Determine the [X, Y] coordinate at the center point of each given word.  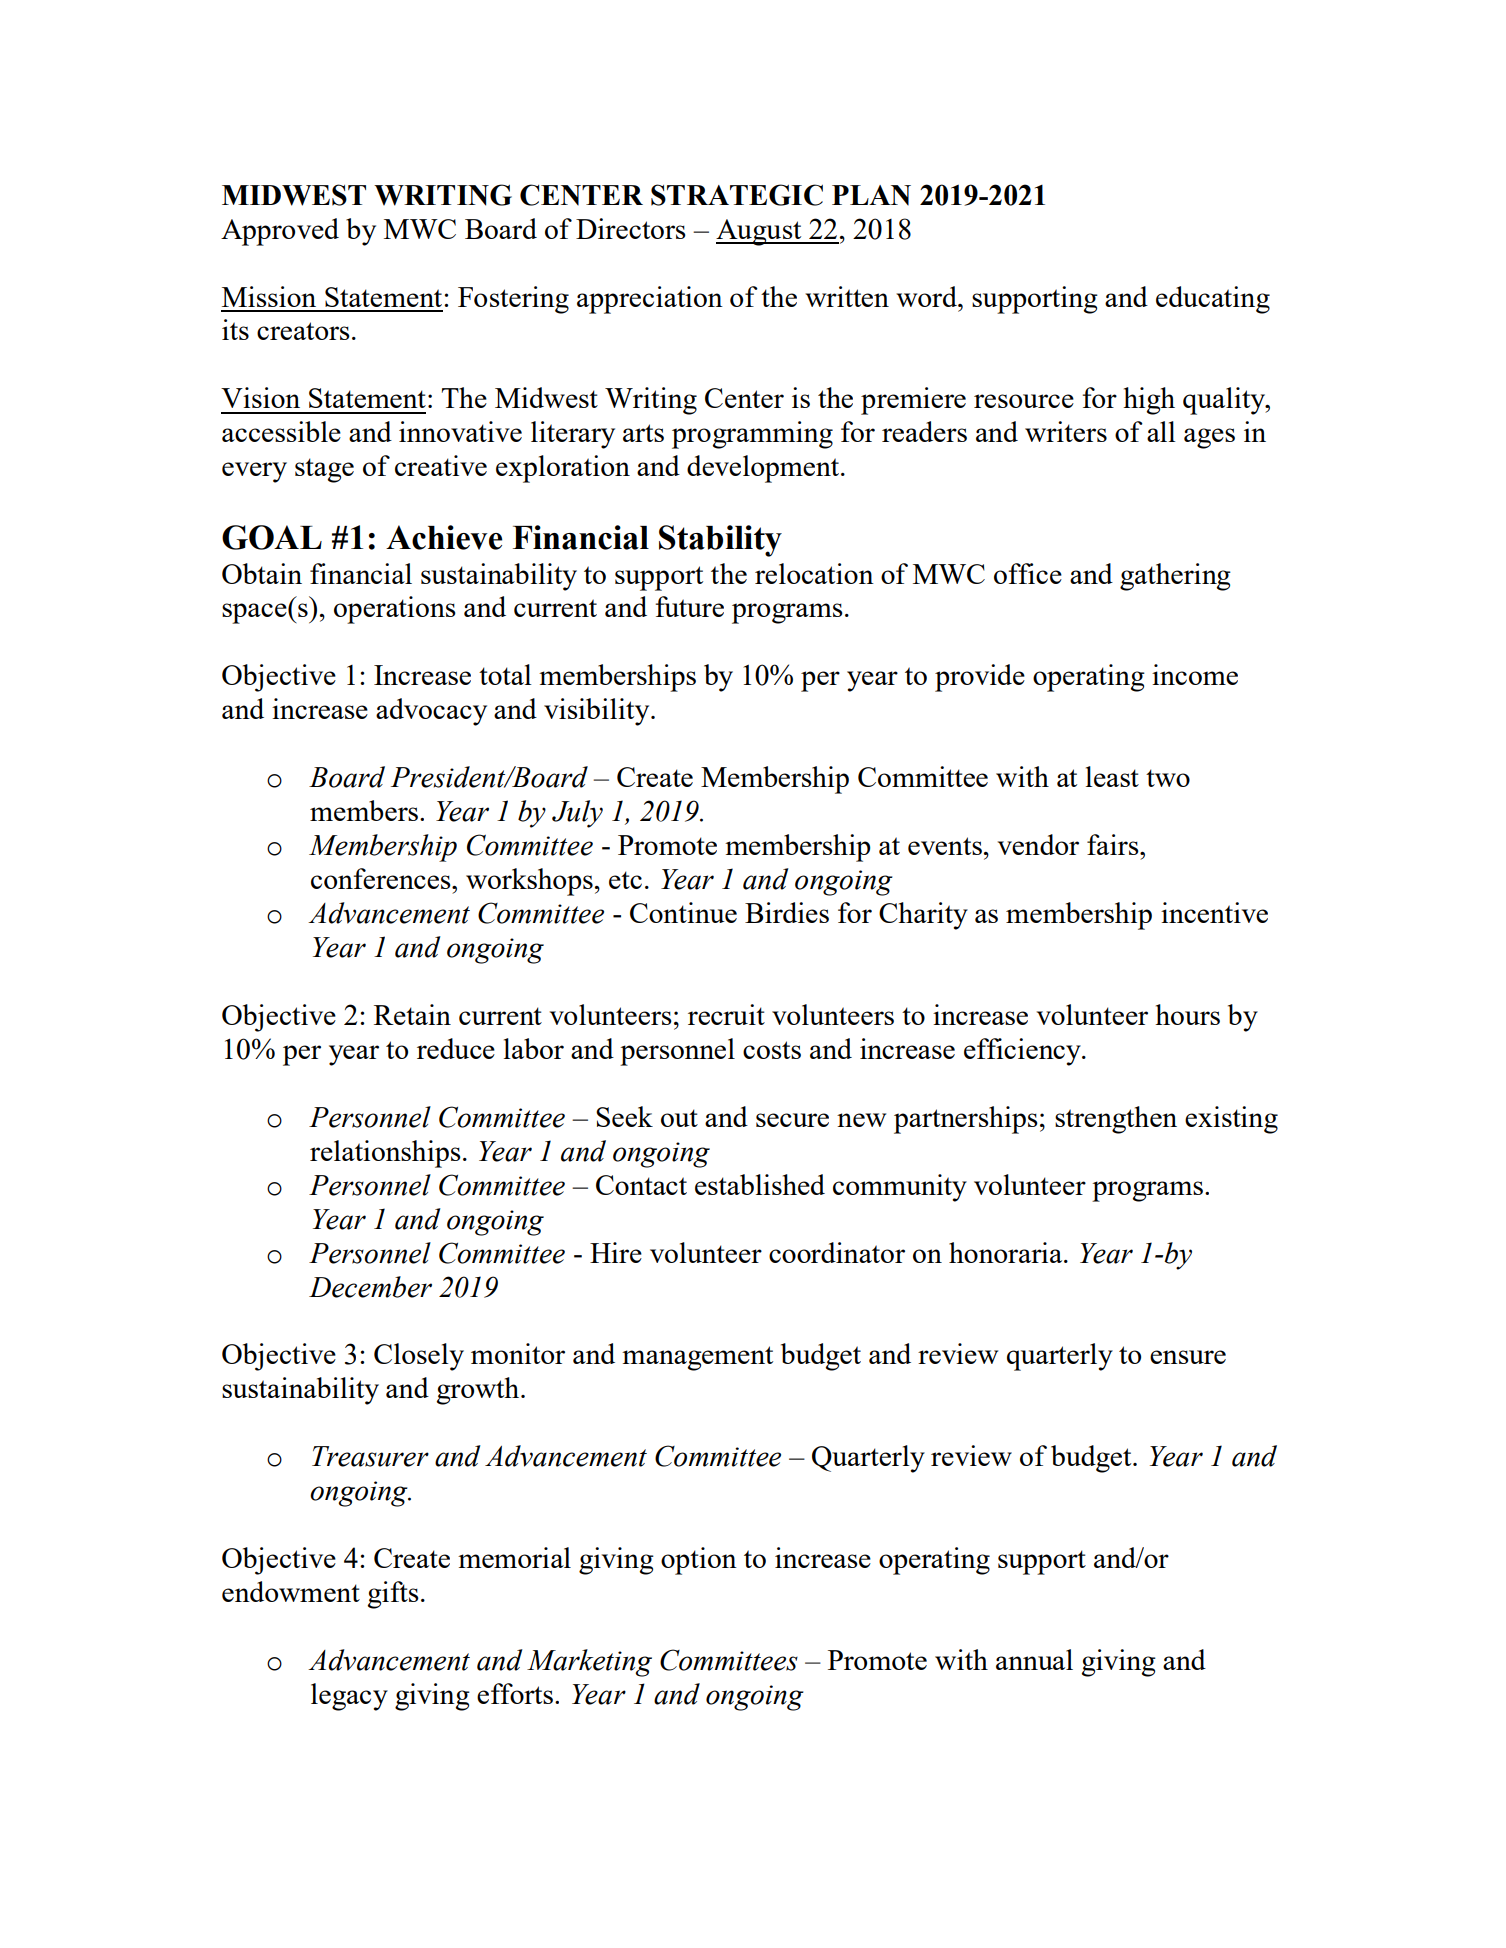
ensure [1188, 1357]
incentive [1214, 912]
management [697, 1358]
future [690, 606]
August [760, 232]
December [370, 1287]
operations [395, 610]
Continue [683, 912]
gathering [1175, 577]
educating [1213, 300]
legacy [349, 1697]
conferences [382, 878]
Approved [280, 232]
